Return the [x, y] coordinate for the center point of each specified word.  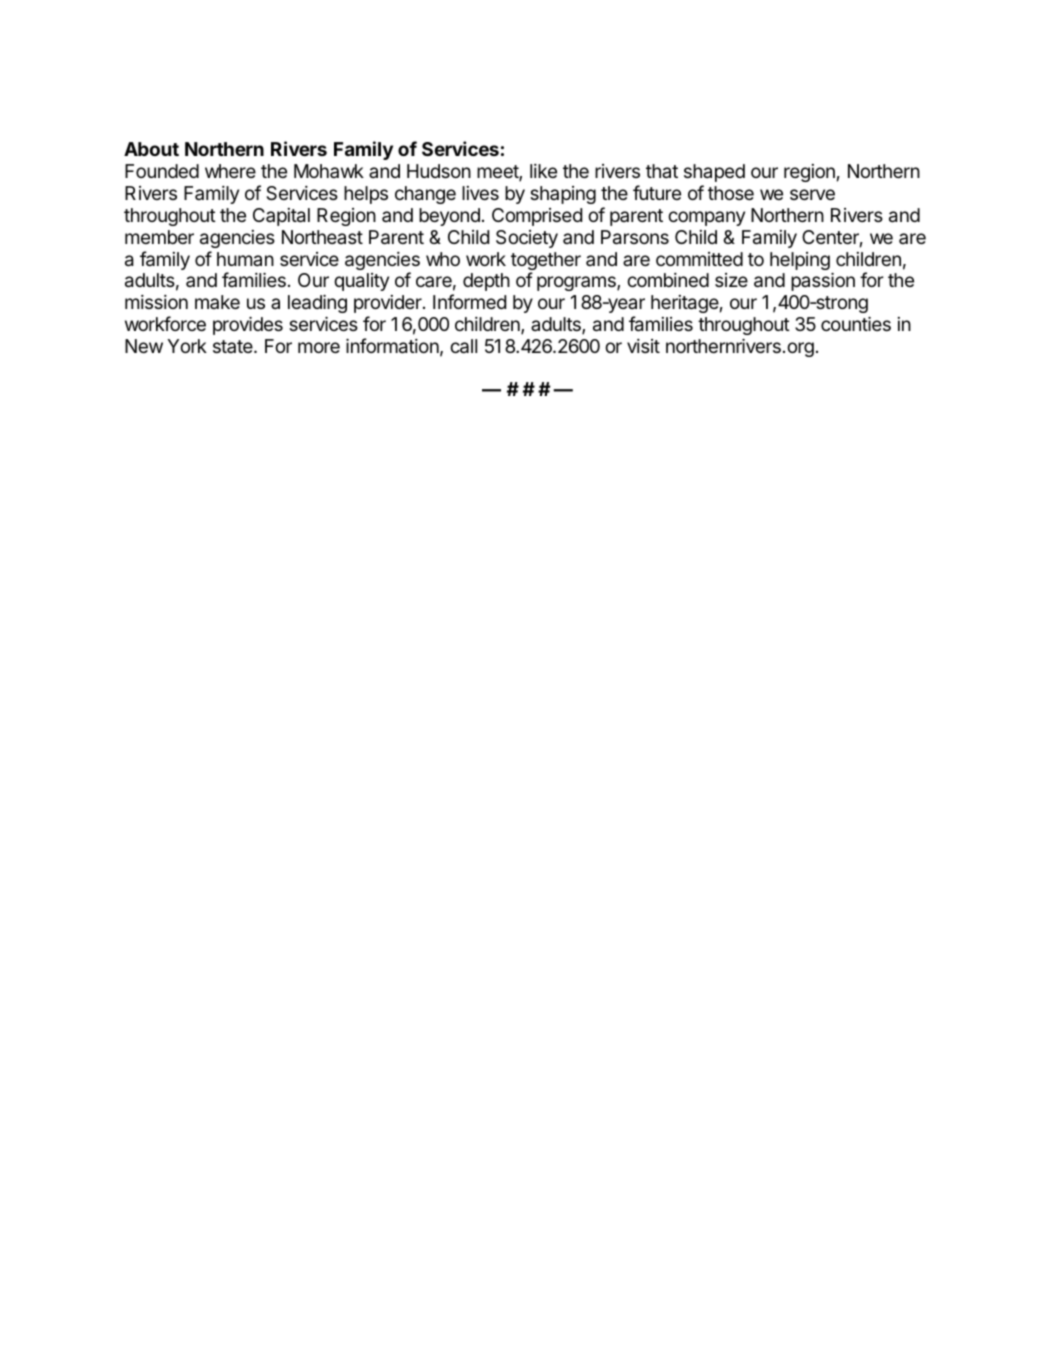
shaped [714, 173]
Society [527, 239]
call [463, 346]
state [234, 346]
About [151, 149]
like [543, 171]
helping [800, 261]
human [245, 259]
